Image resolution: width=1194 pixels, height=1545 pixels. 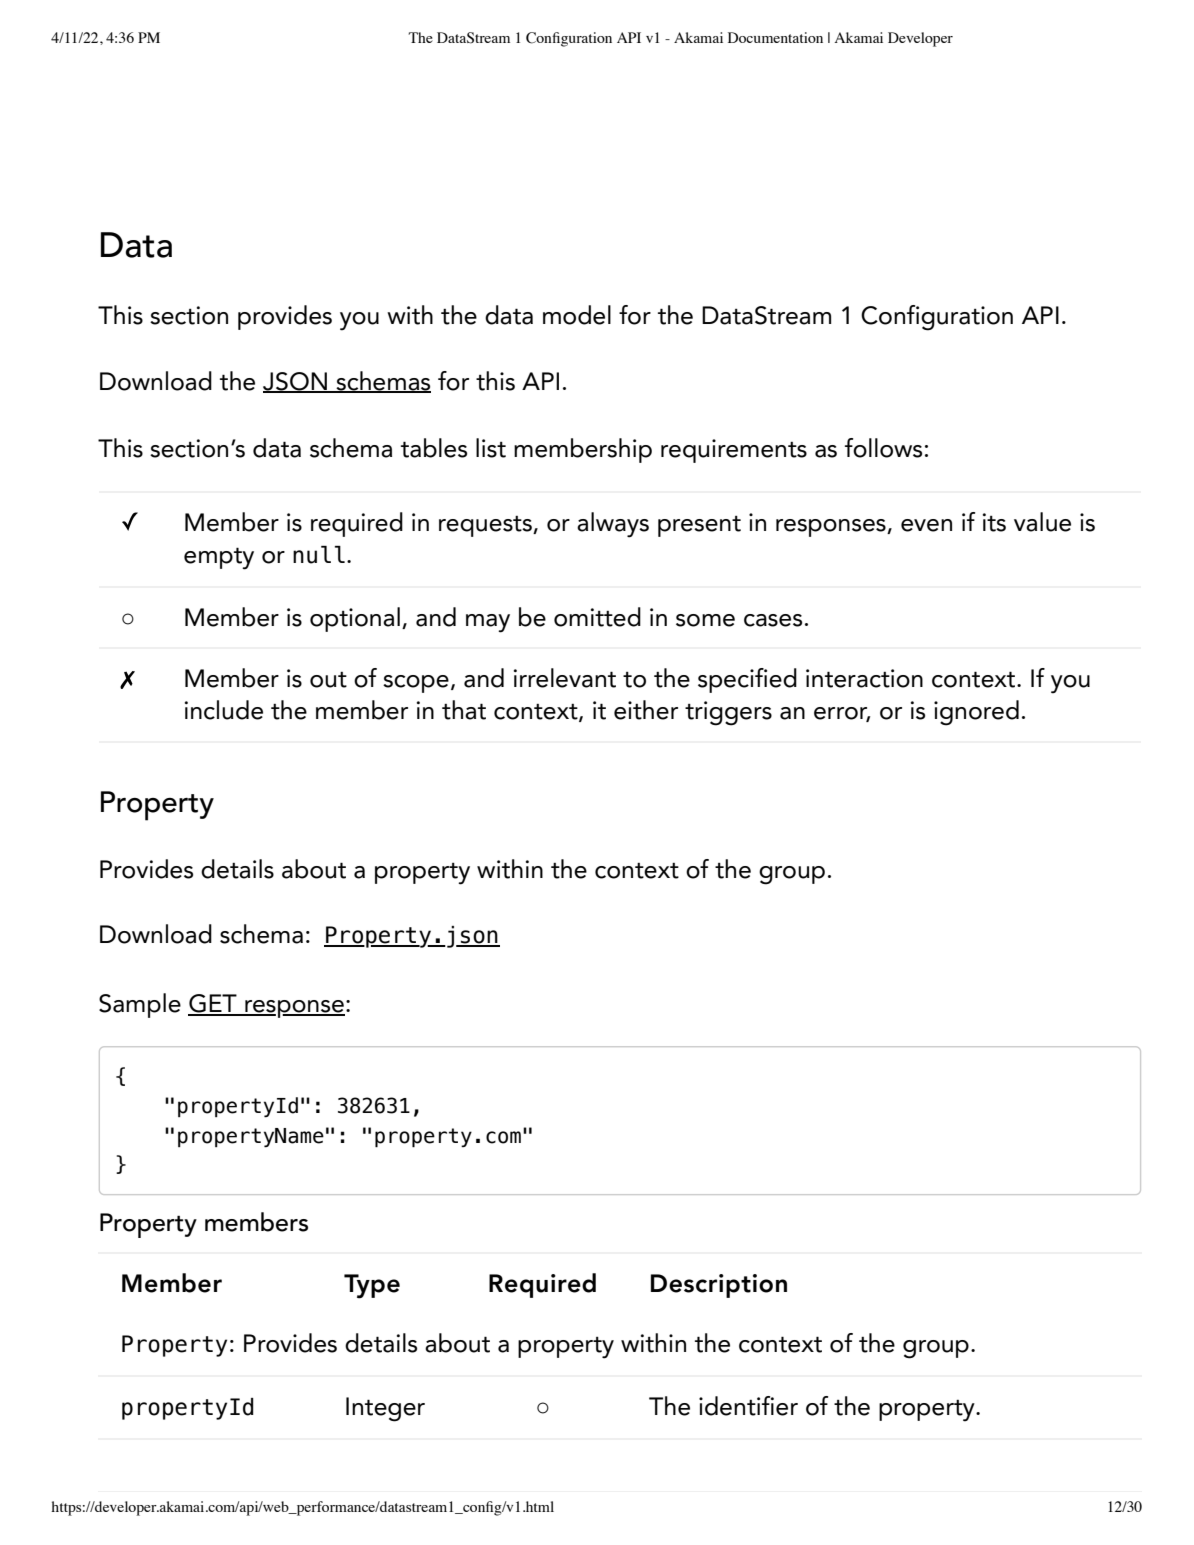 What do you see at coordinates (213, 1004) in the document?
I see `GET` at bounding box center [213, 1004].
